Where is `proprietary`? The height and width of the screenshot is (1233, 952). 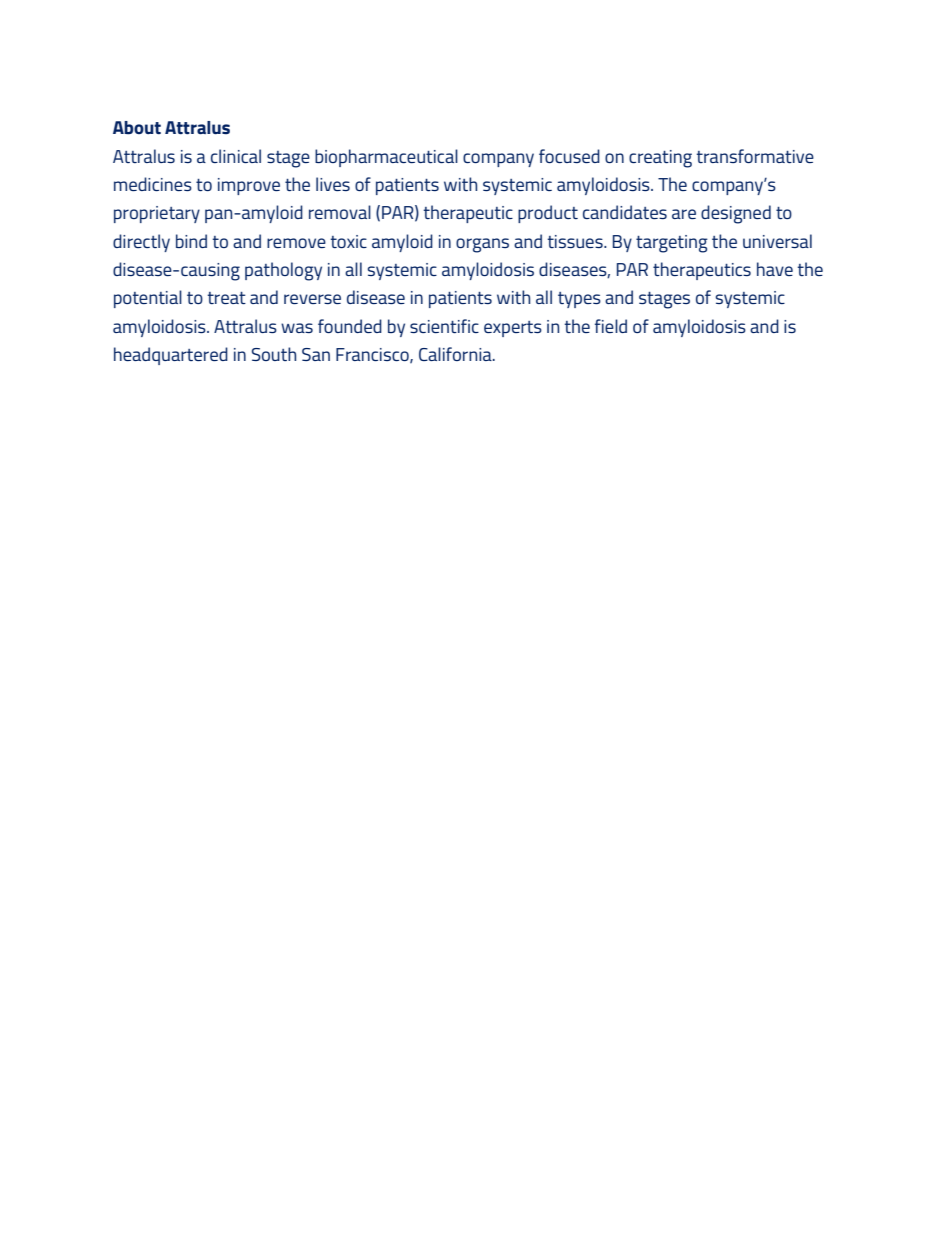 proprietary is located at coordinates (157, 214).
